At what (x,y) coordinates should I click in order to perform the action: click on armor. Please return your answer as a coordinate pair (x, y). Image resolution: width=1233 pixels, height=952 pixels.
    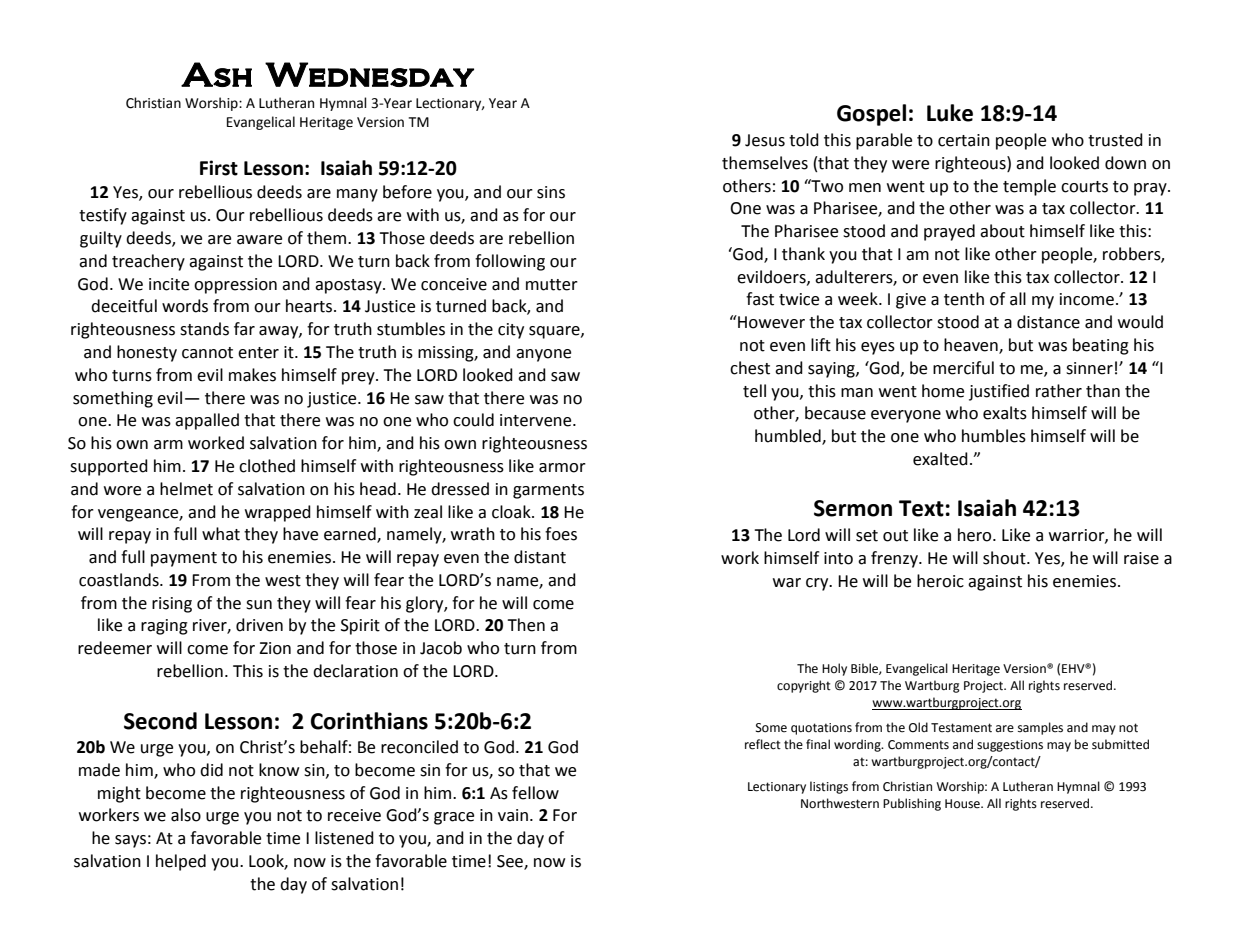
    Looking at the image, I should click on (562, 468).
